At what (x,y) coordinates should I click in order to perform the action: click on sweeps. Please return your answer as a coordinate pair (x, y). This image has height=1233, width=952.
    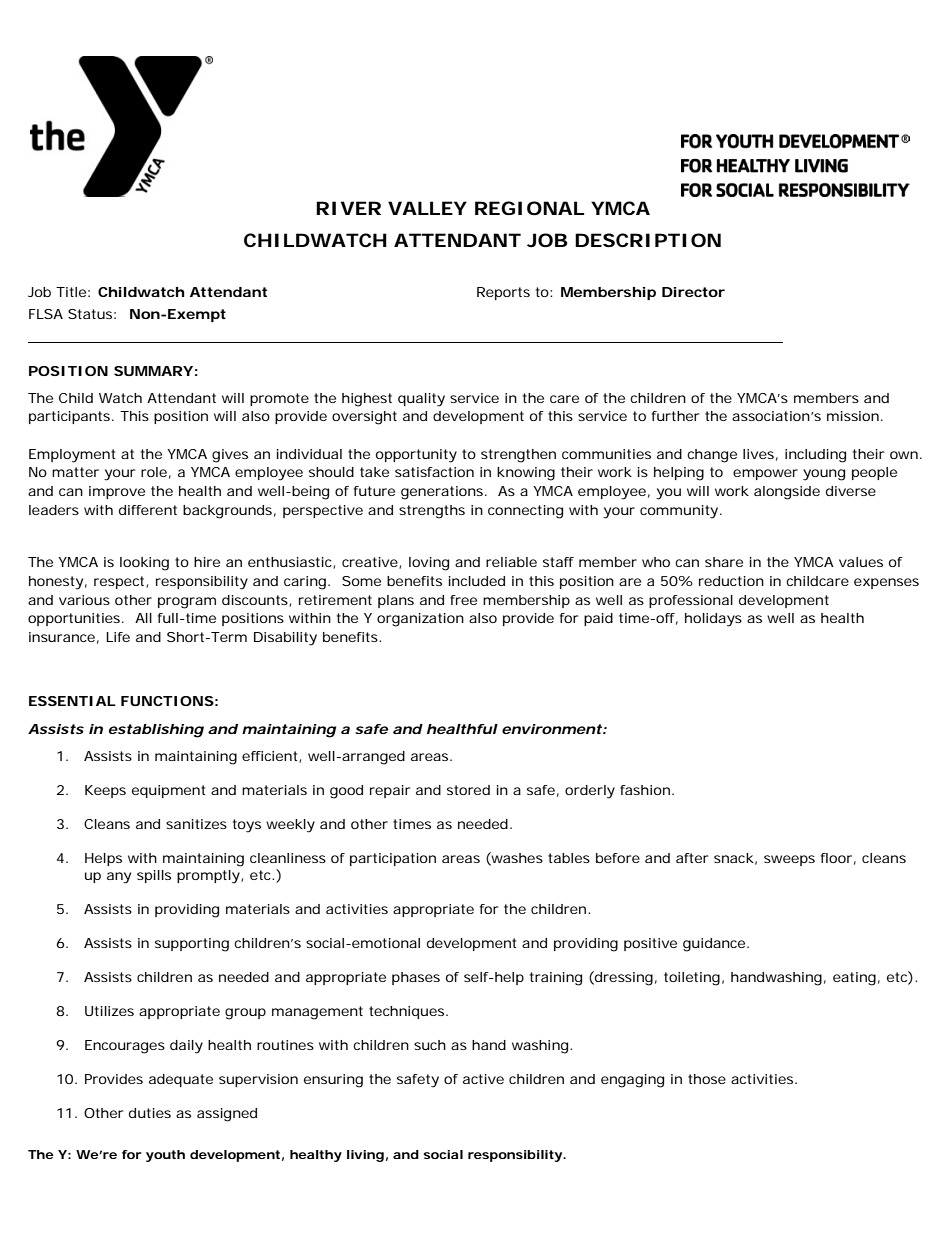
    Looking at the image, I should click on (789, 860).
